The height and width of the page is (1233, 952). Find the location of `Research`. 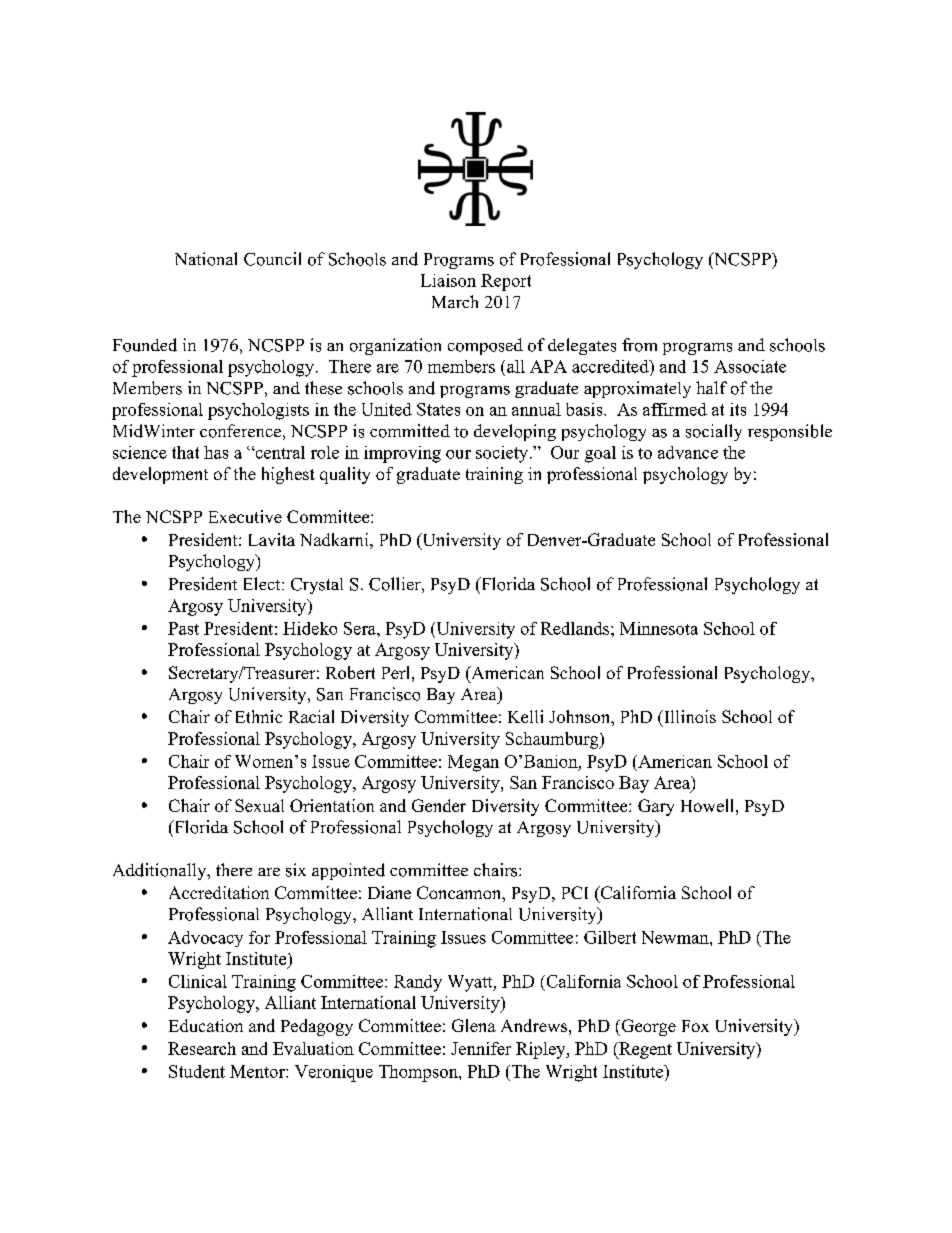

Research is located at coordinates (202, 1048).
